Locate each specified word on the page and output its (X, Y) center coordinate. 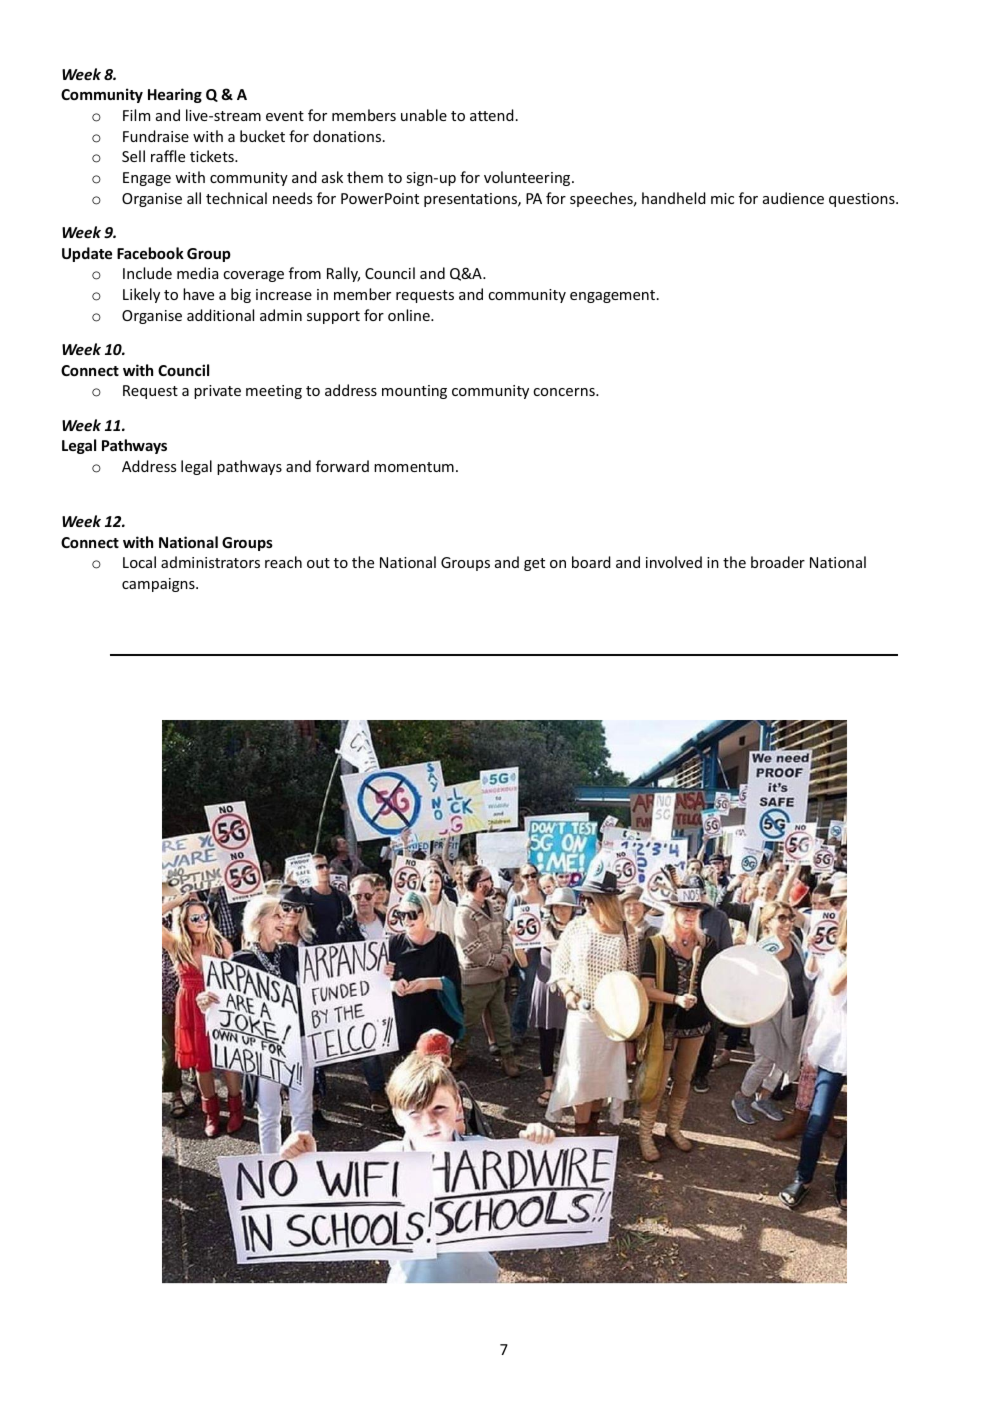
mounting (414, 392)
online (410, 315)
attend (492, 115)
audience (793, 198)
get (534, 564)
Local (139, 562)
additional (220, 315)
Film (136, 115)
